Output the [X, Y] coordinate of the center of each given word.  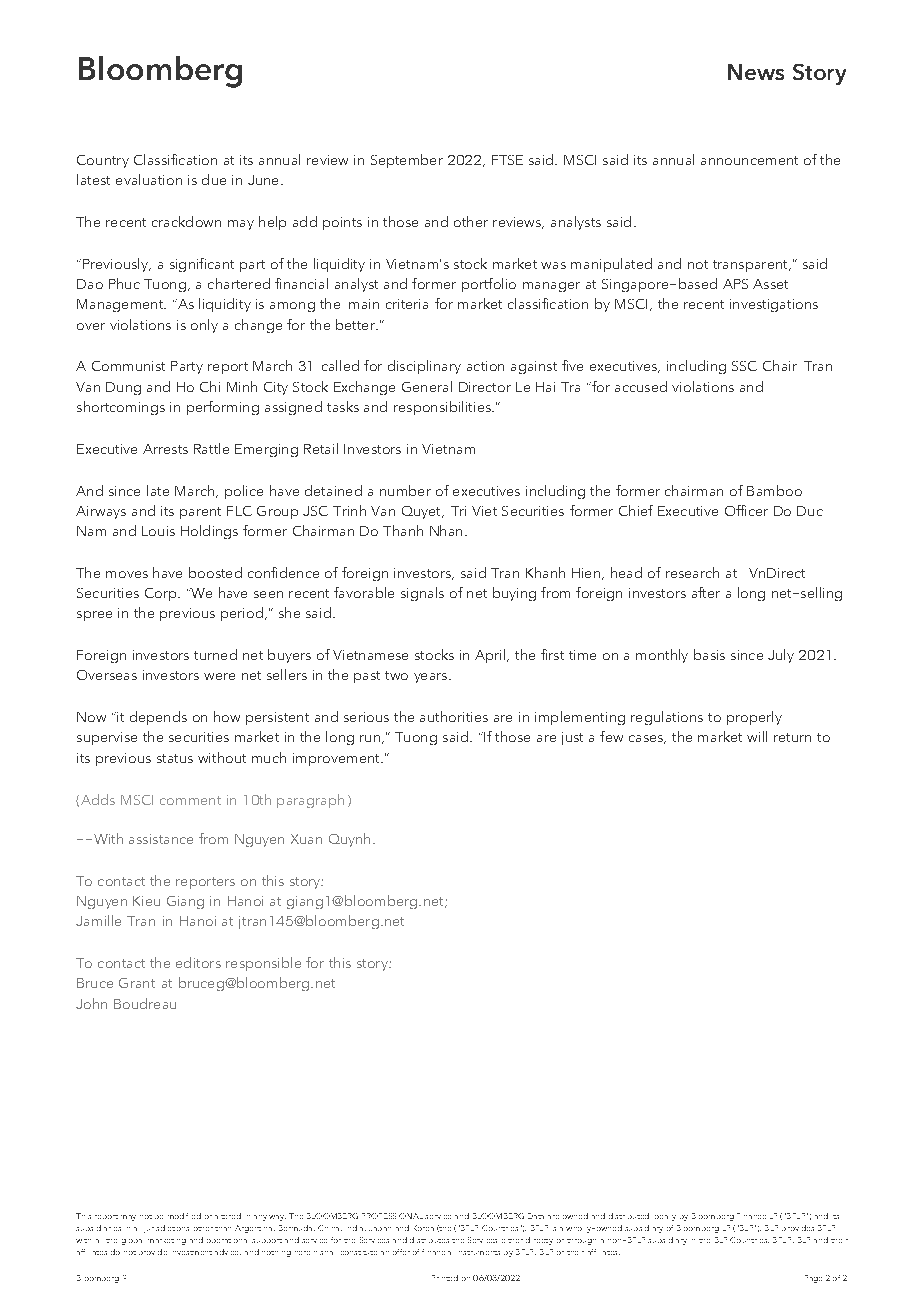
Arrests [165, 449]
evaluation [149, 179]
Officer [746, 510]
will [757, 736]
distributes [429, 1240]
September [407, 161]
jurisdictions [166, 1229]
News [756, 72]
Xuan [306, 839]
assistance [161, 839]
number [405, 490]
